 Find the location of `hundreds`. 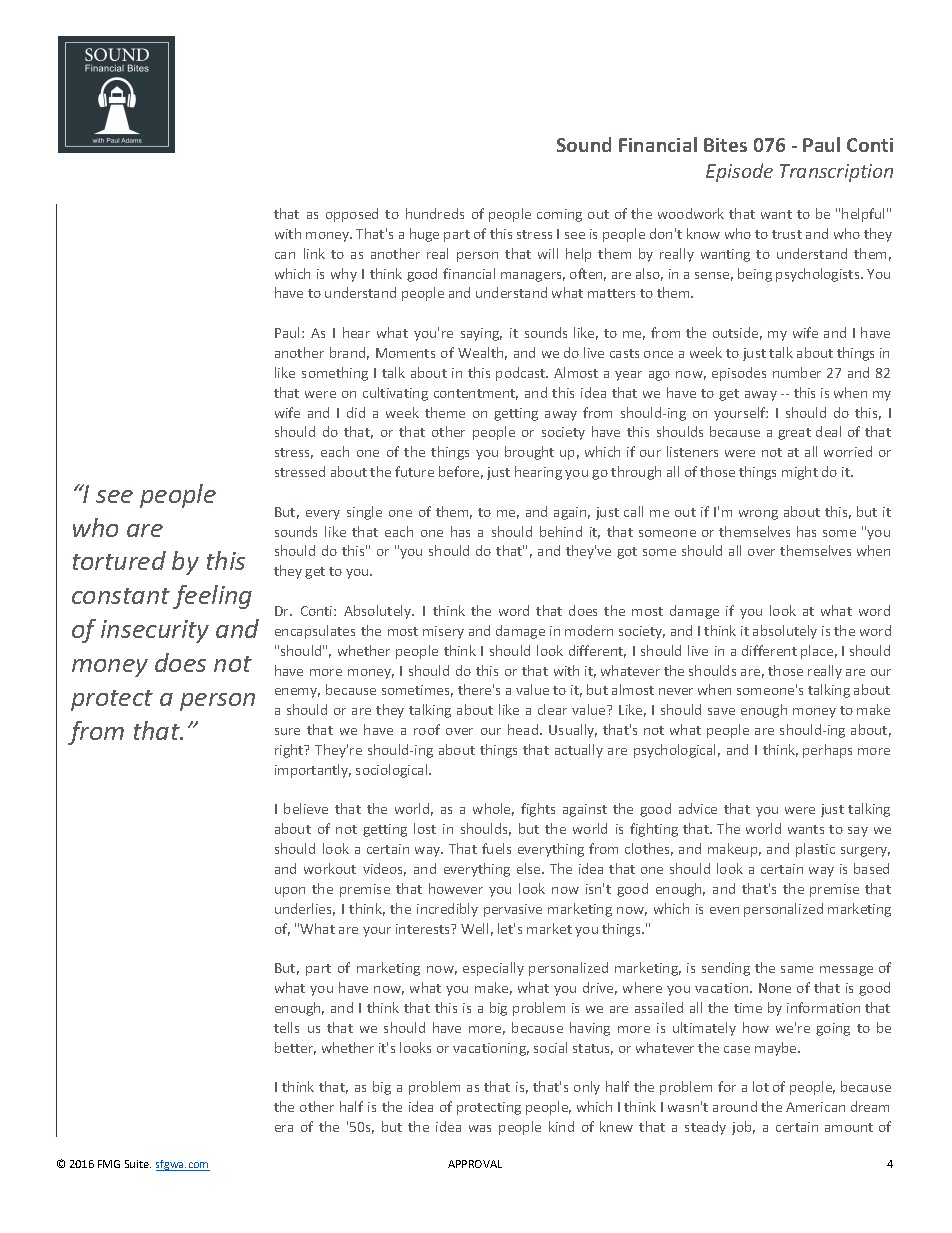

hundreds is located at coordinates (435, 213).
